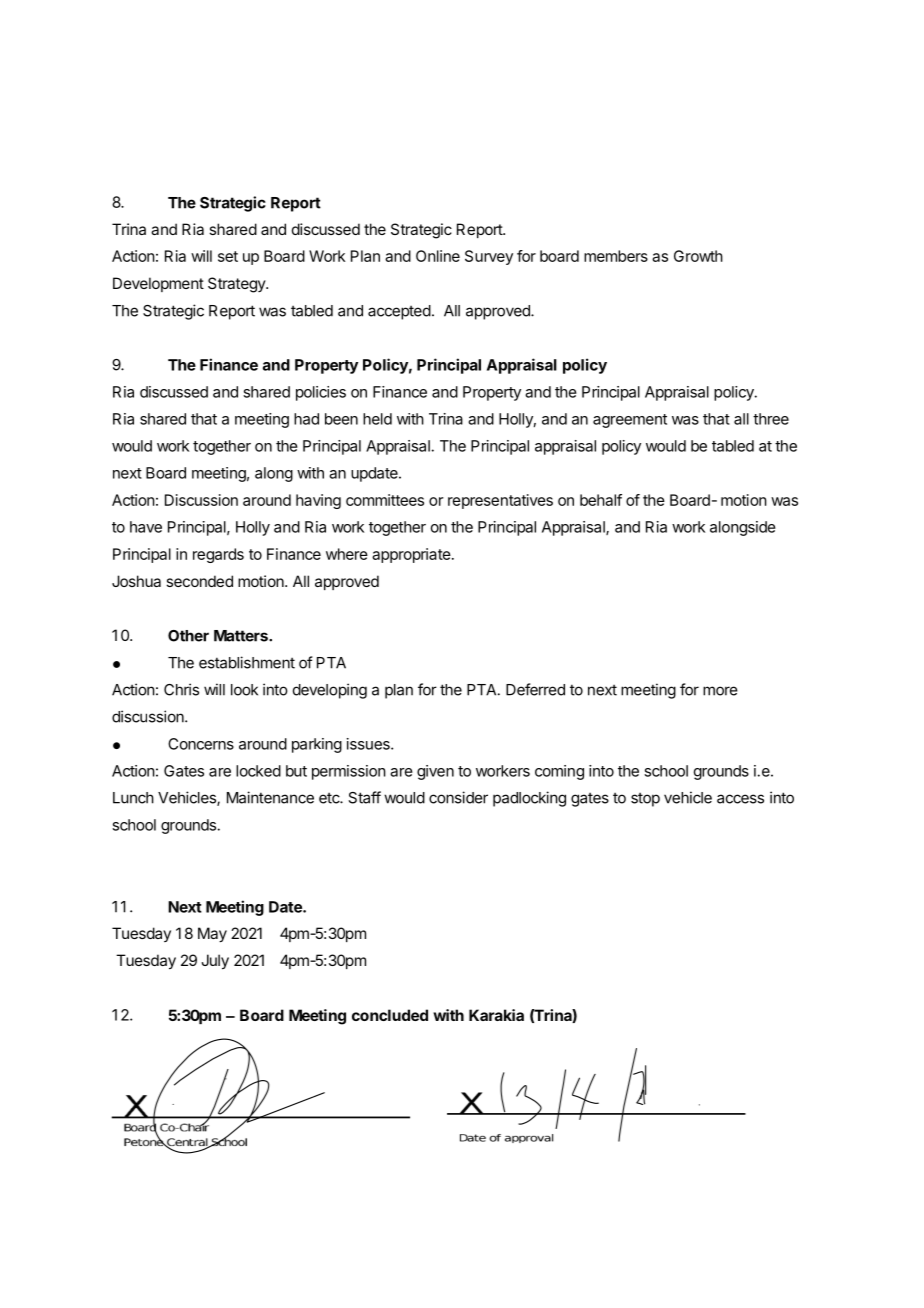  I want to click on Online, so click(438, 256).
